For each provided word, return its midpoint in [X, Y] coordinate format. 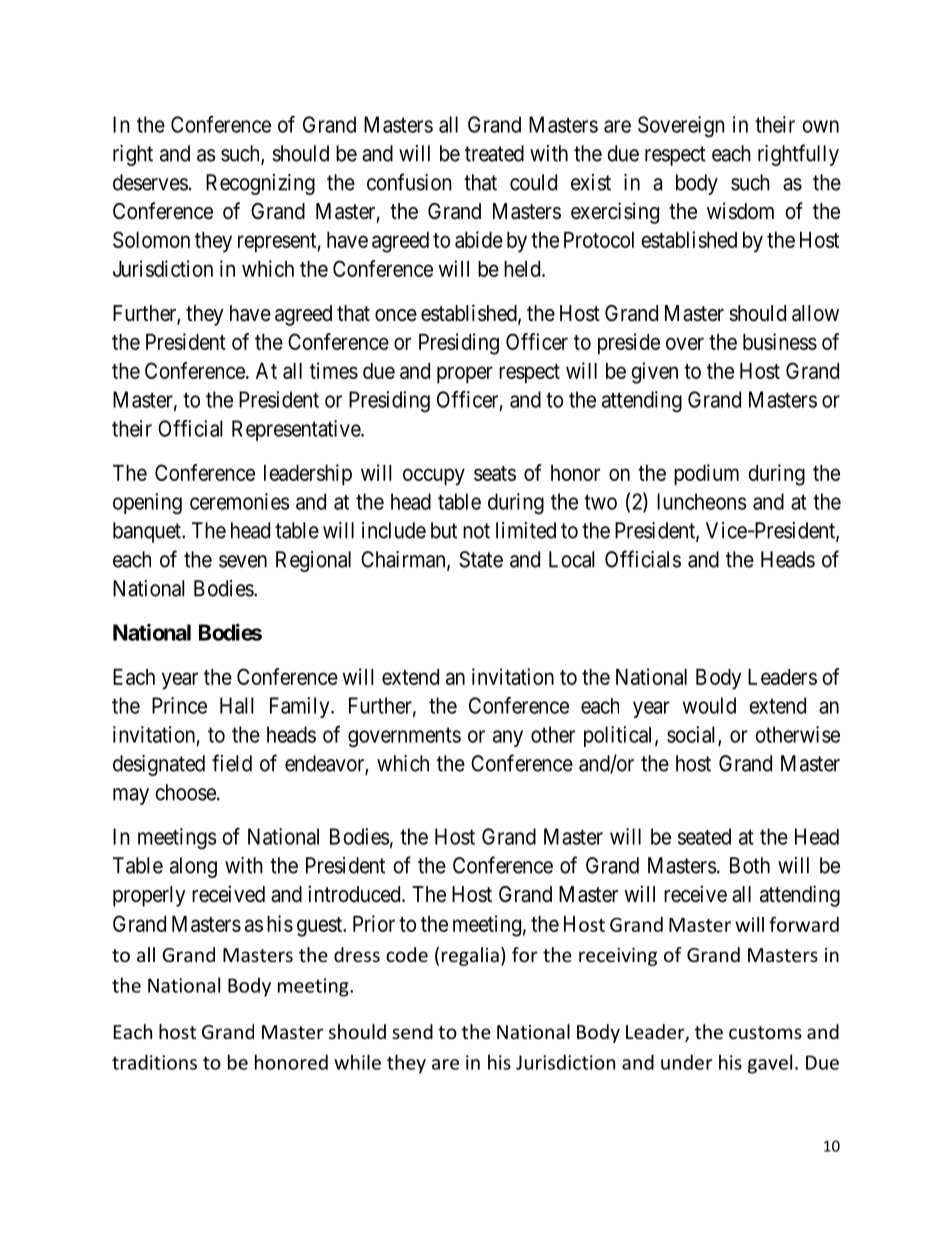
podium [706, 475]
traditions [154, 1062]
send [412, 1031]
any [508, 738]
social [693, 735]
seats [495, 473]
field [232, 763]
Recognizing [260, 184]
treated [494, 153]
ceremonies [239, 501]
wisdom [740, 211]
